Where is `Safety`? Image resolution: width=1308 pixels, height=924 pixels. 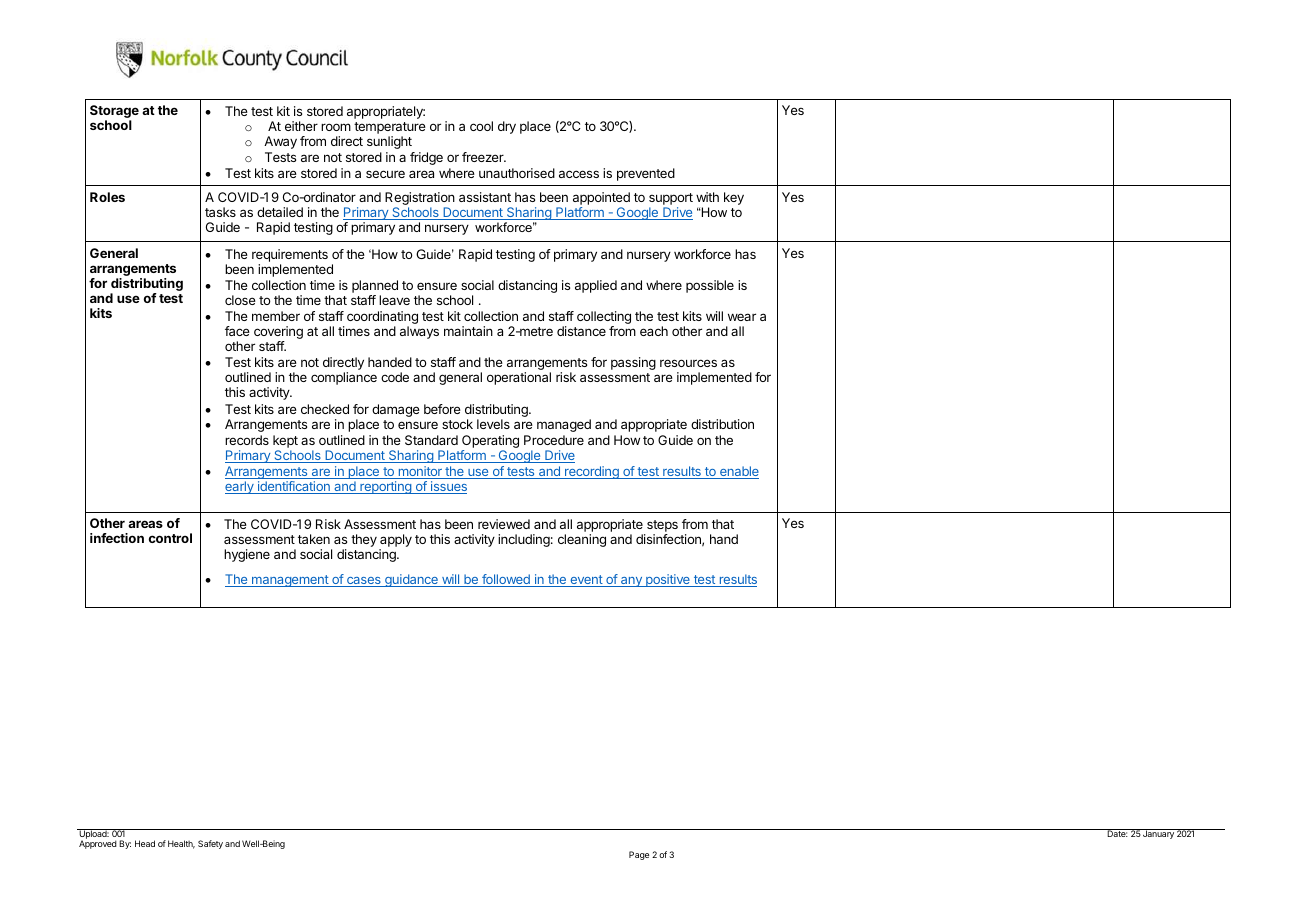
Safety is located at coordinates (210, 844).
